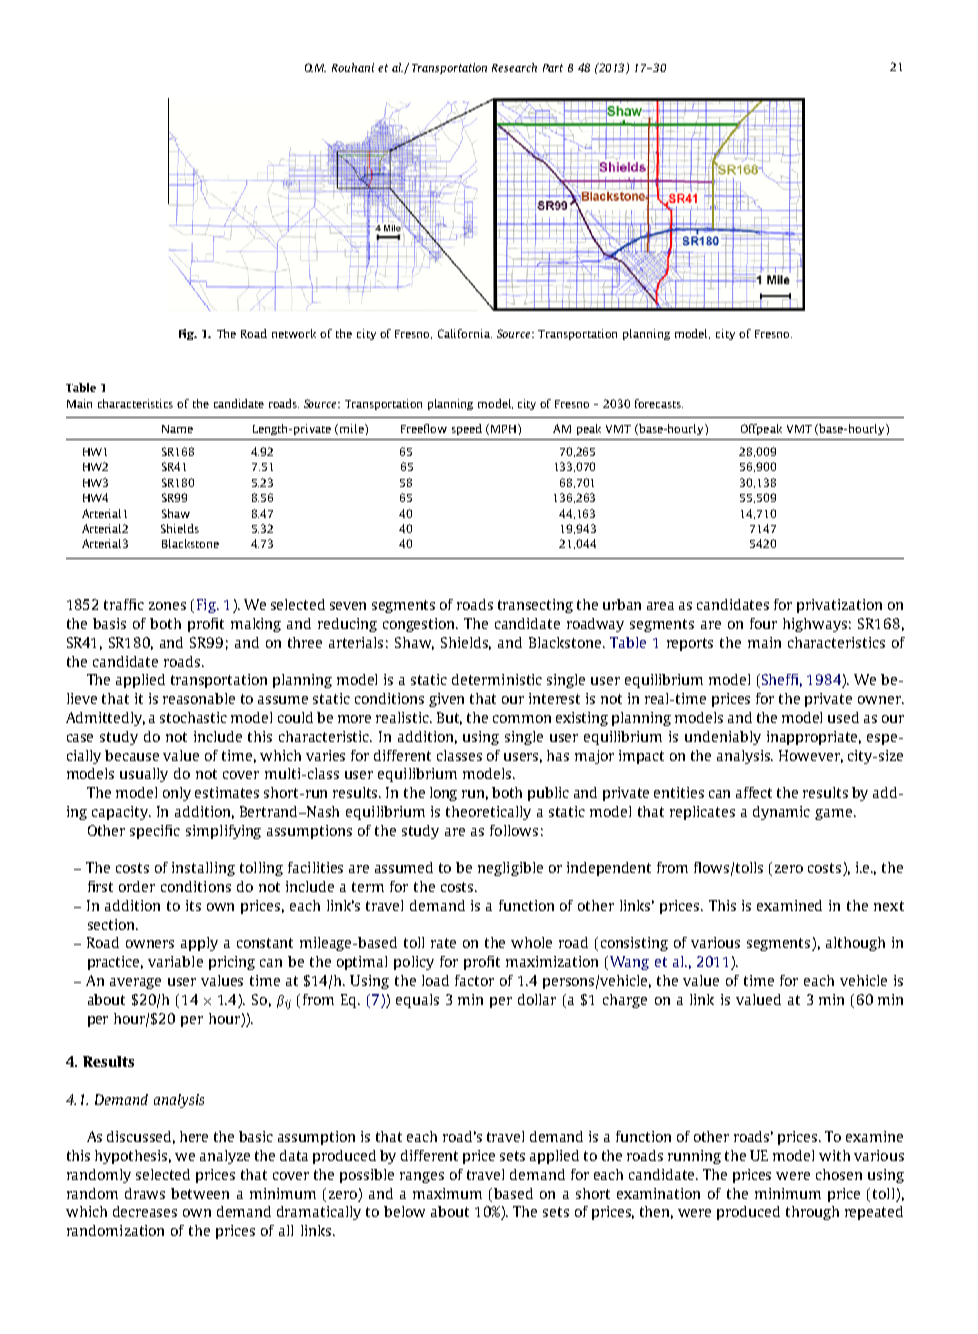  I want to click on although, so click(855, 944).
